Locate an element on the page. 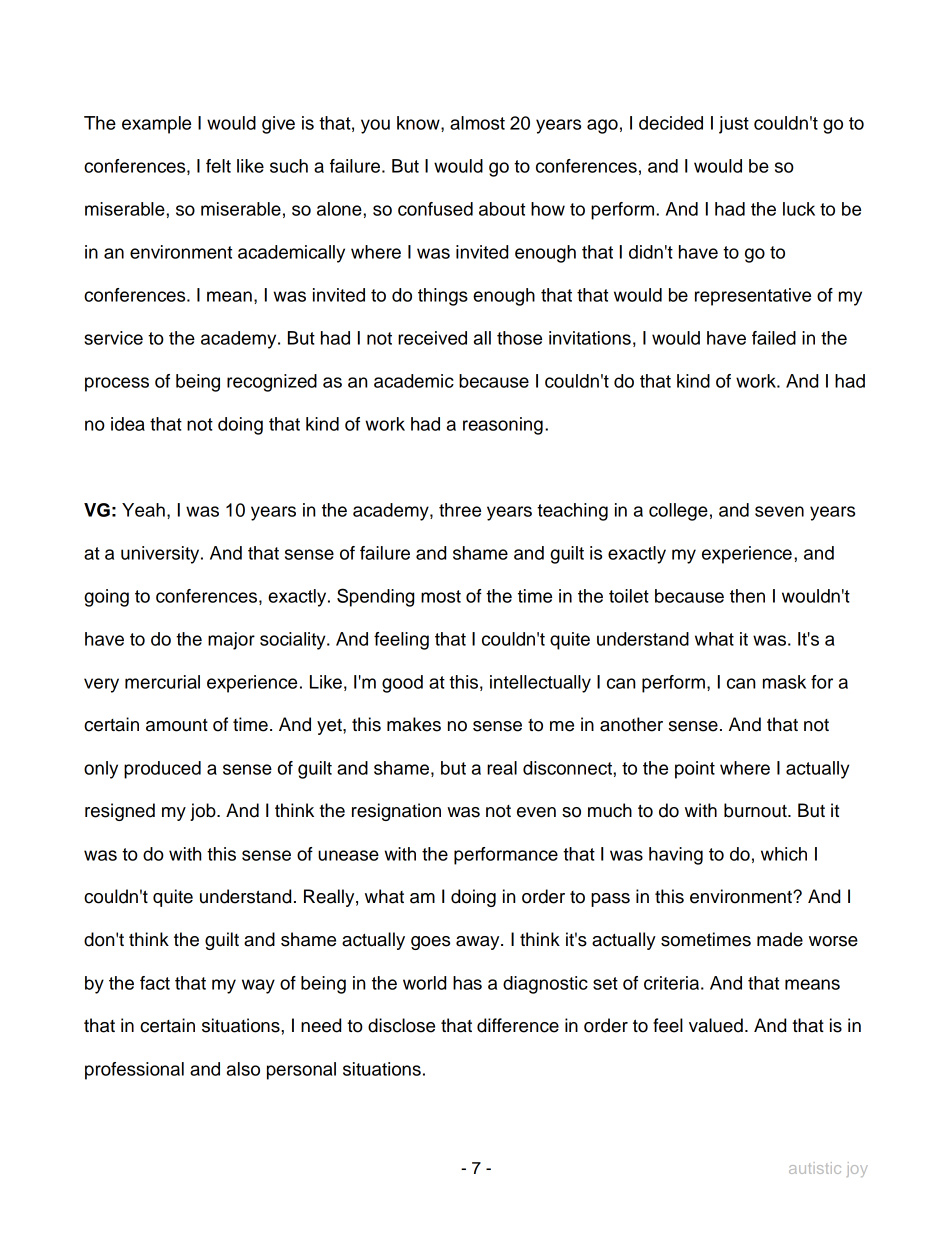 The height and width of the image is (1233, 952). know is located at coordinates (419, 123).
